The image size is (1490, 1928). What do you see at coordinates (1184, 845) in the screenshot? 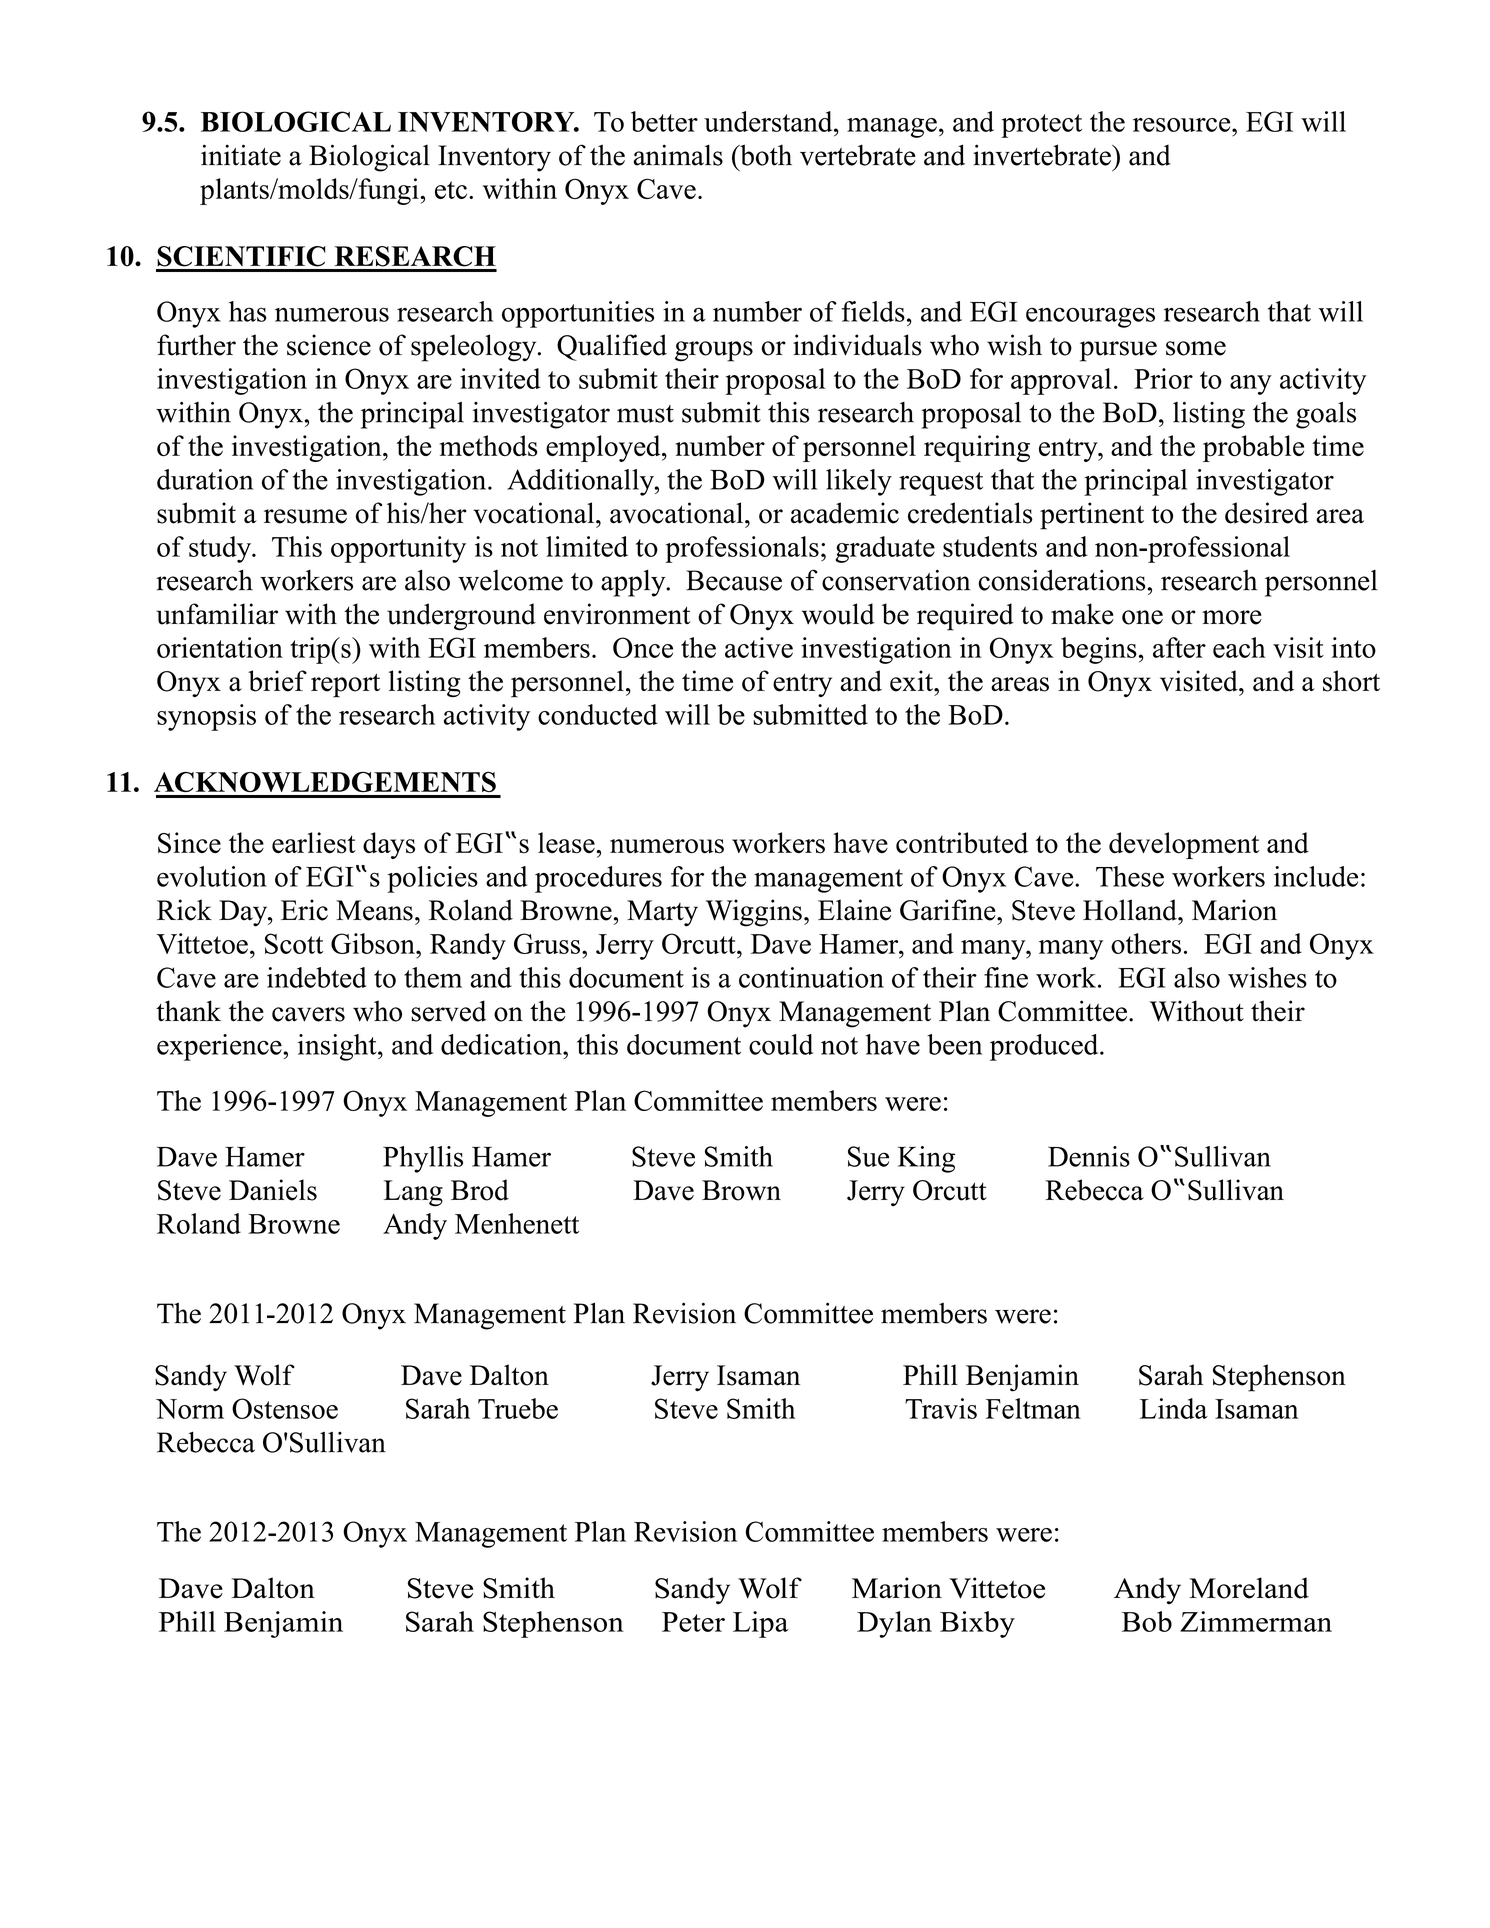
I see `development` at bounding box center [1184, 845].
